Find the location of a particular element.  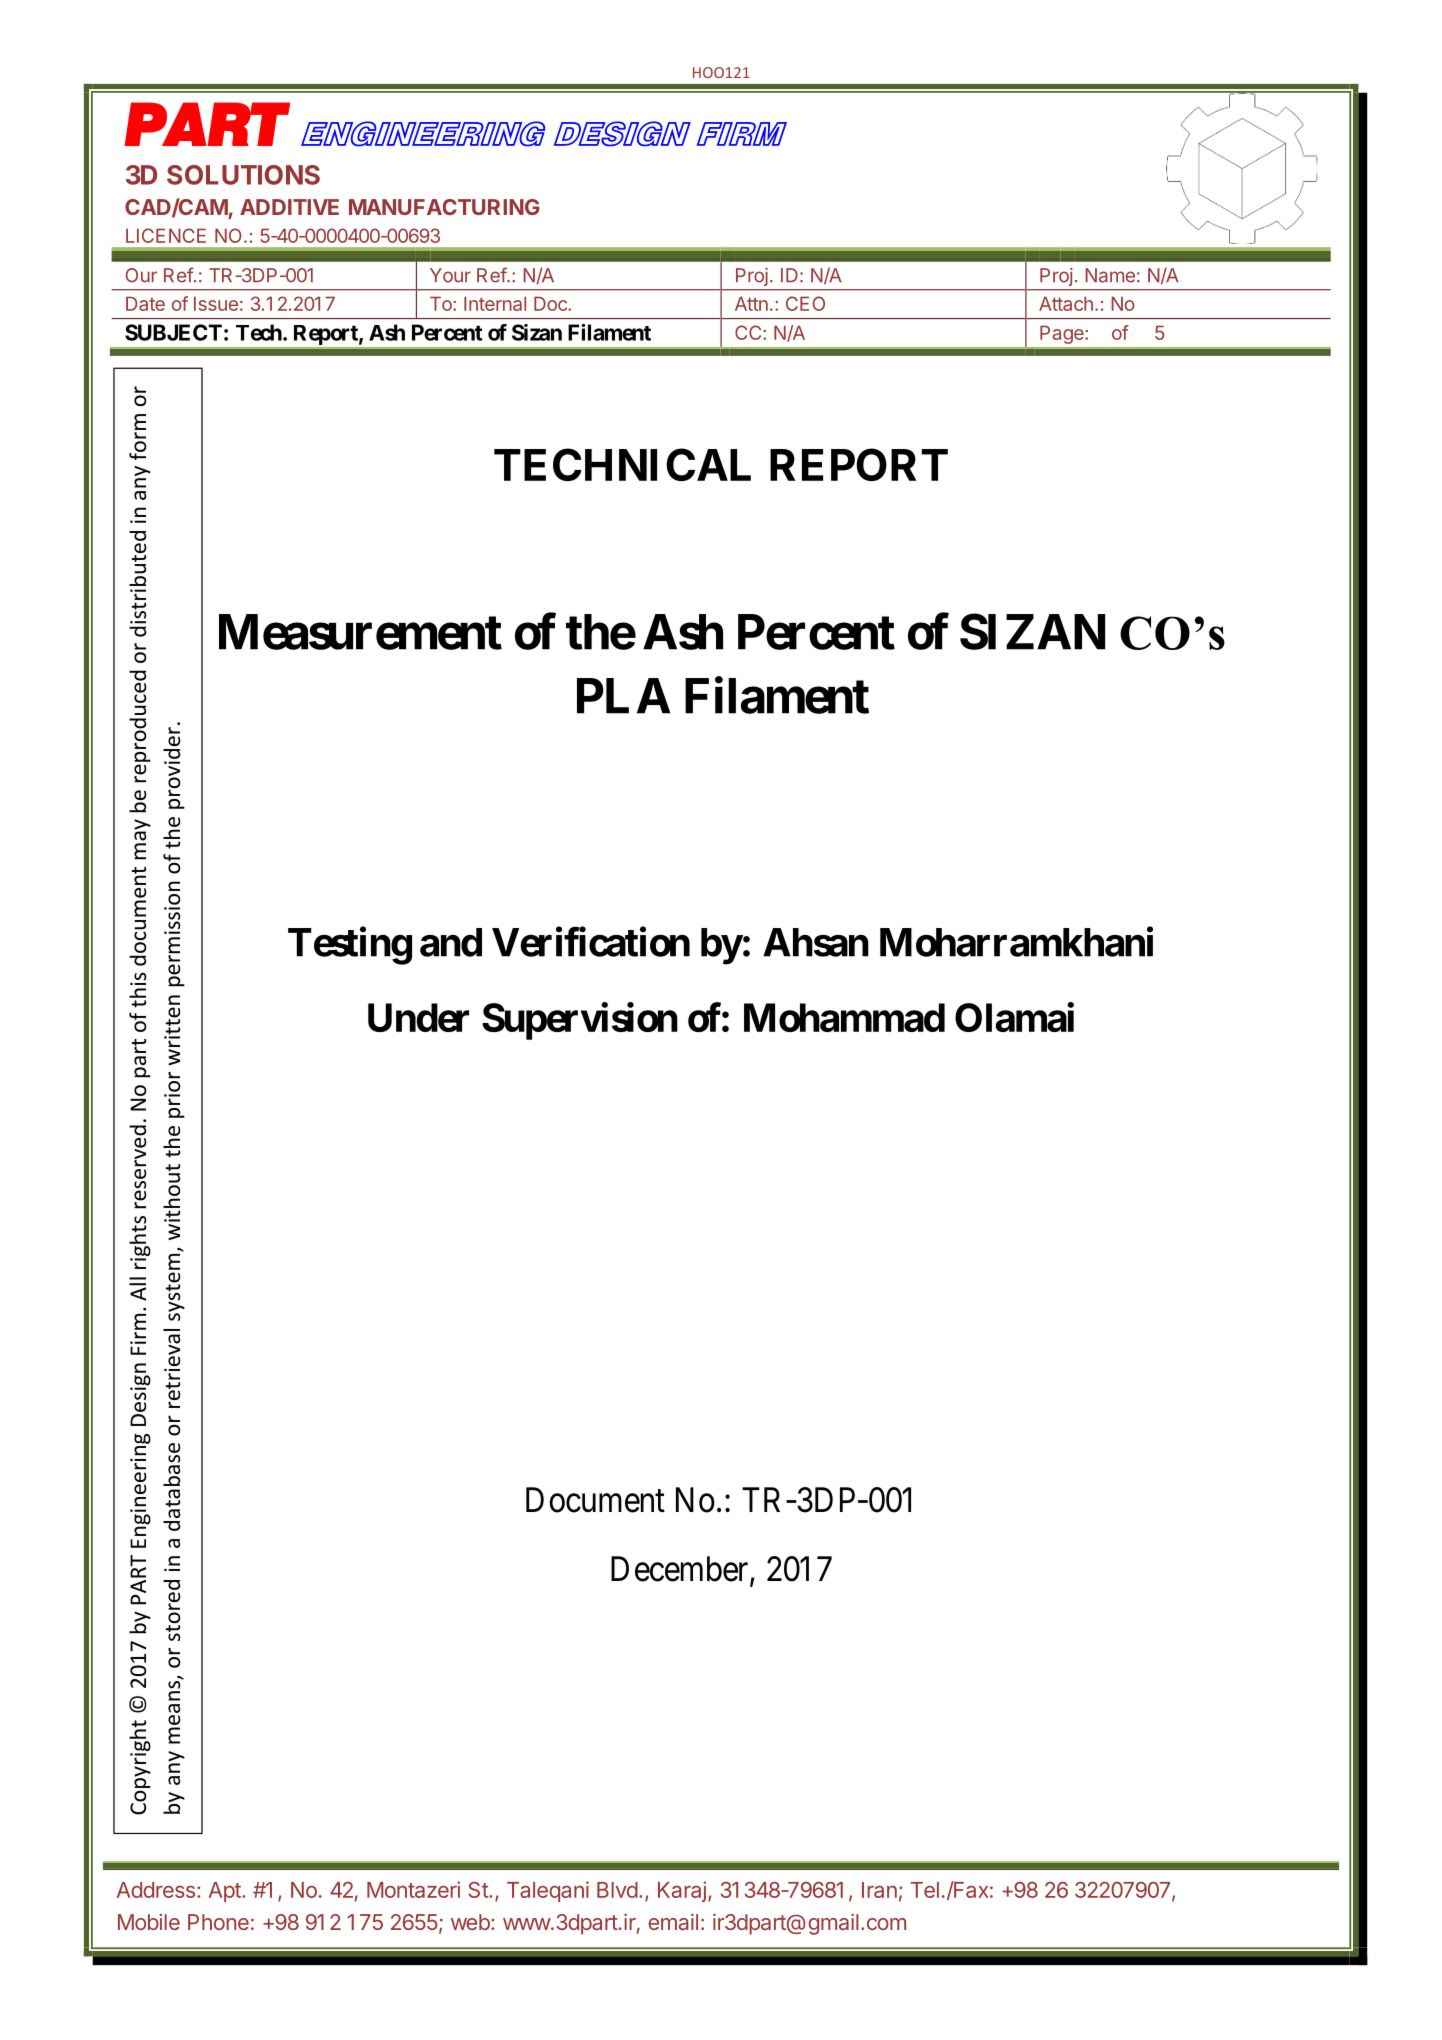

Iran is located at coordinates (879, 1890).
